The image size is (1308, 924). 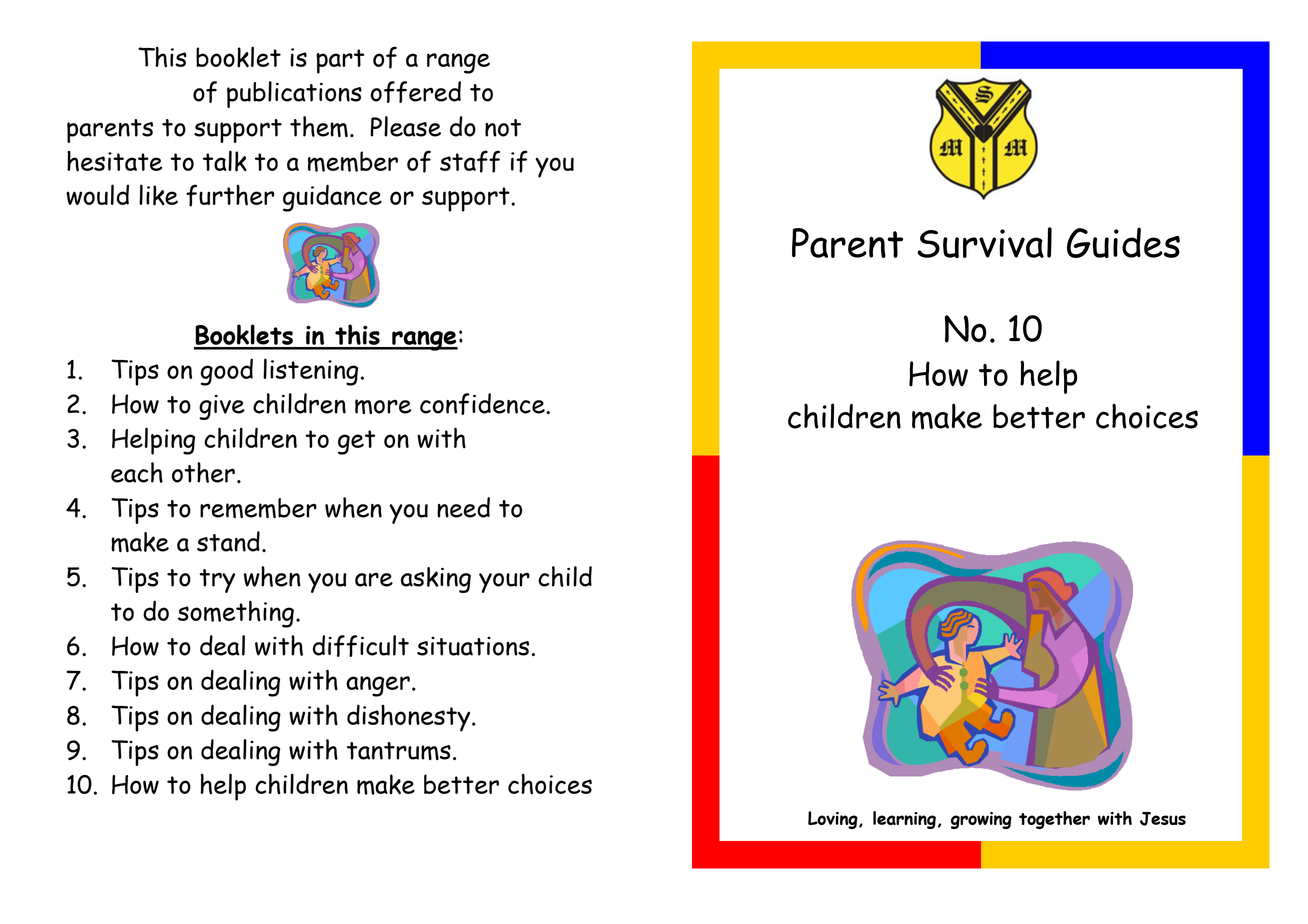 I want to click on publications, so click(x=294, y=94).
